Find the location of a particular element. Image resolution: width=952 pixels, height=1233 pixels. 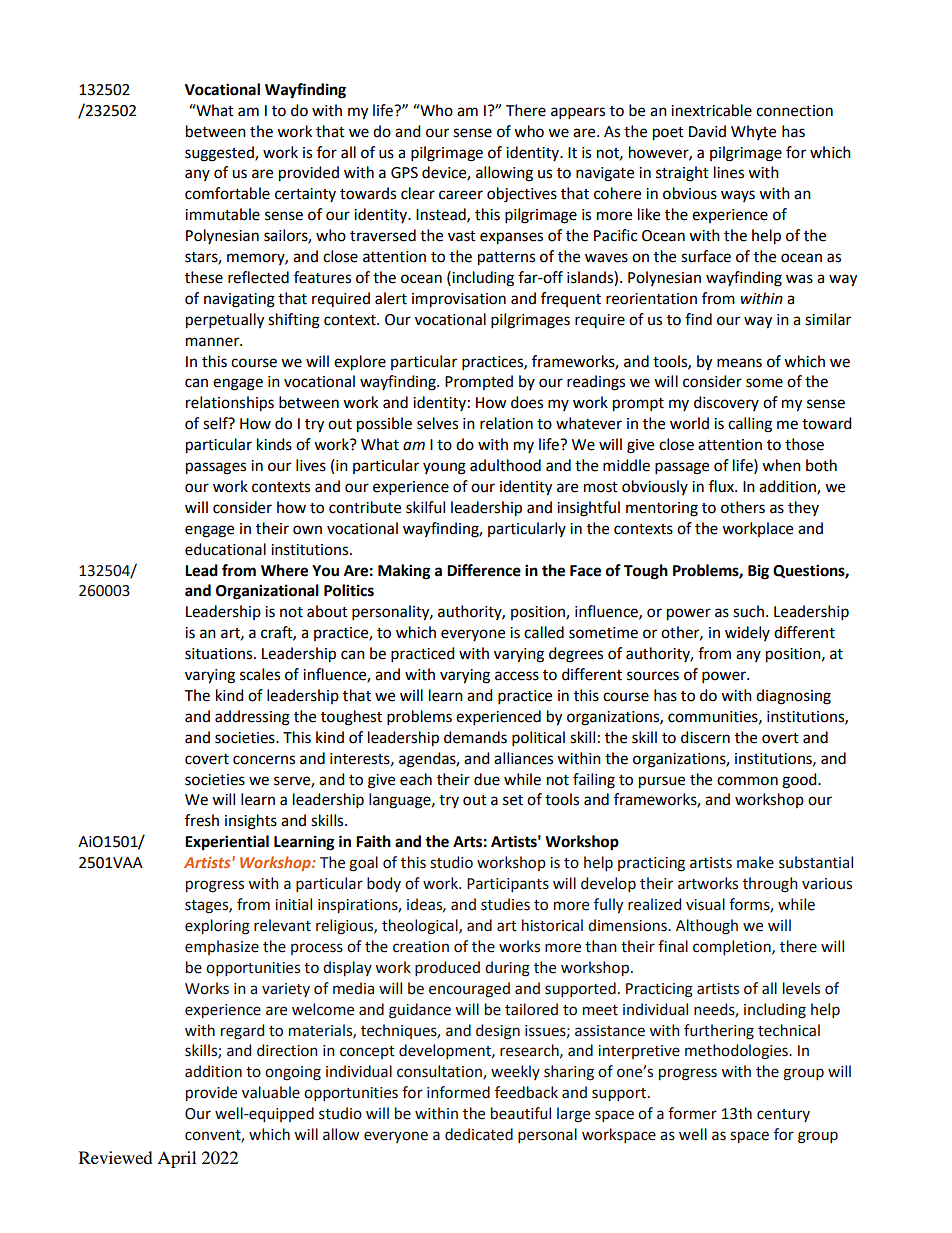

due is located at coordinates (487, 779).
